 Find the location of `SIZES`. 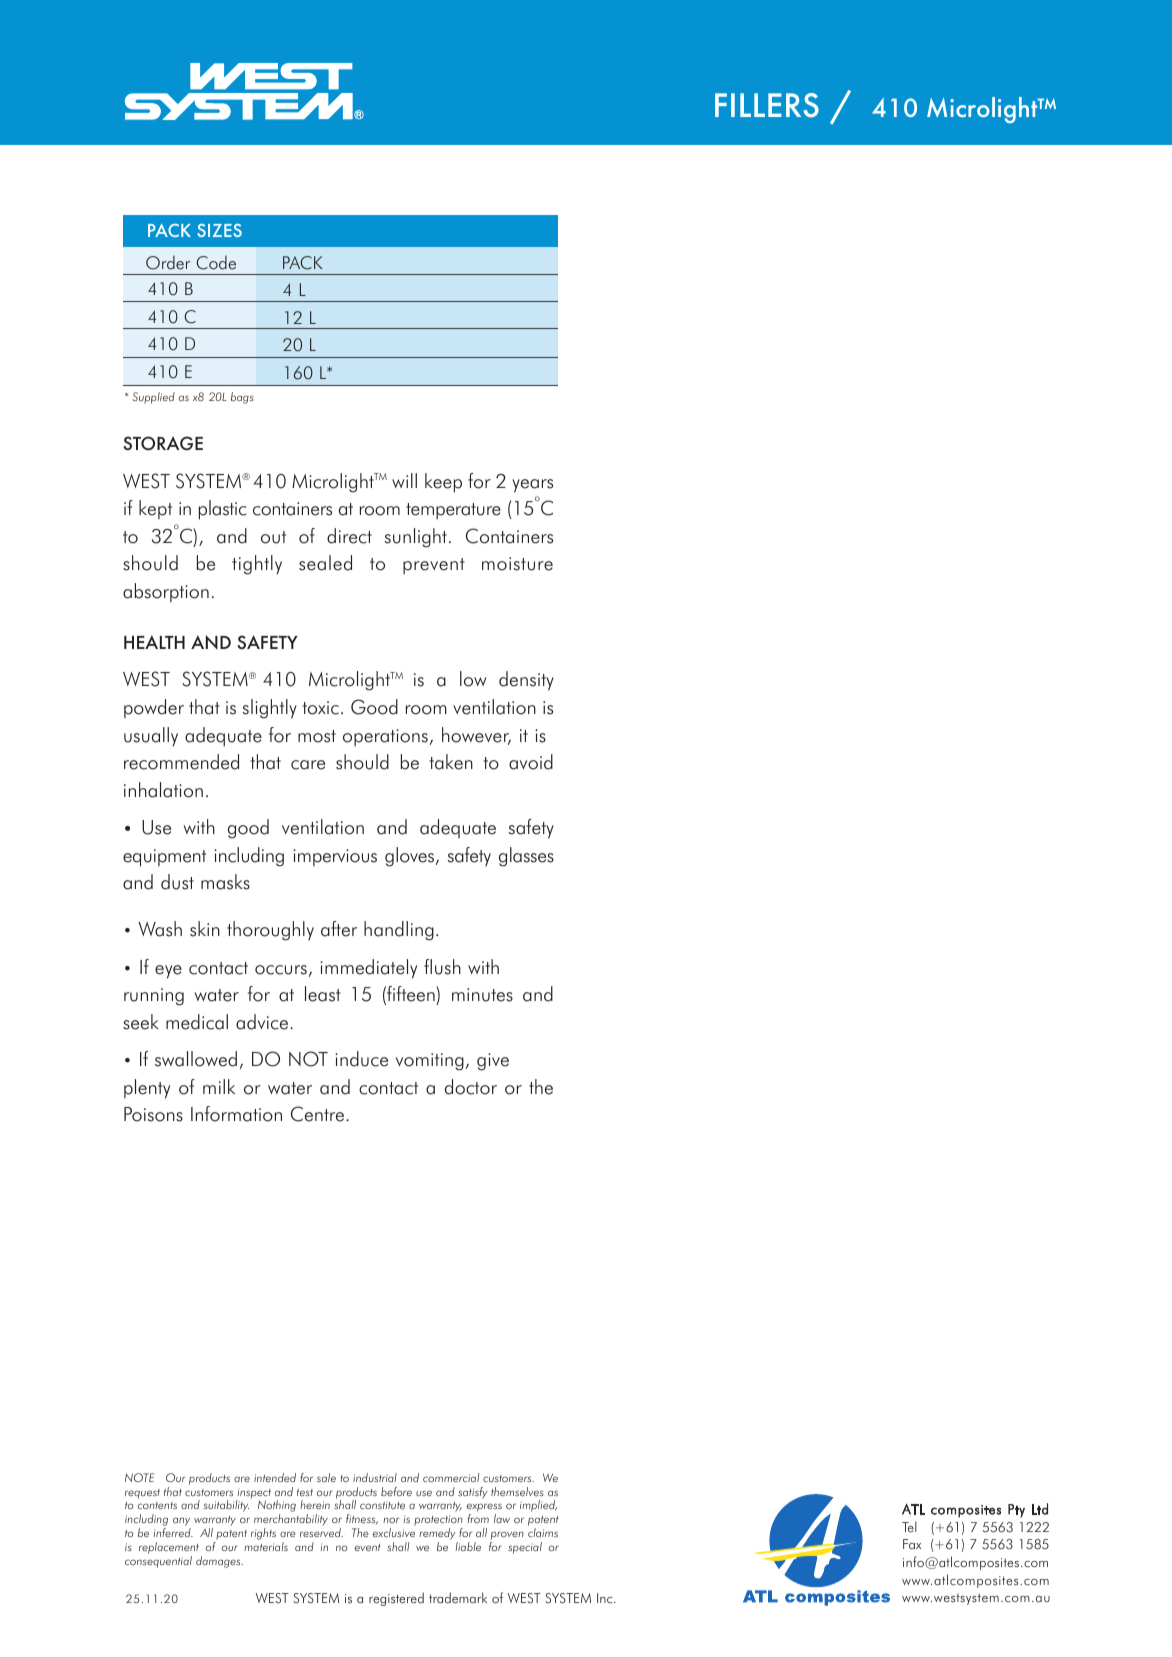

SIZES is located at coordinates (219, 230).
